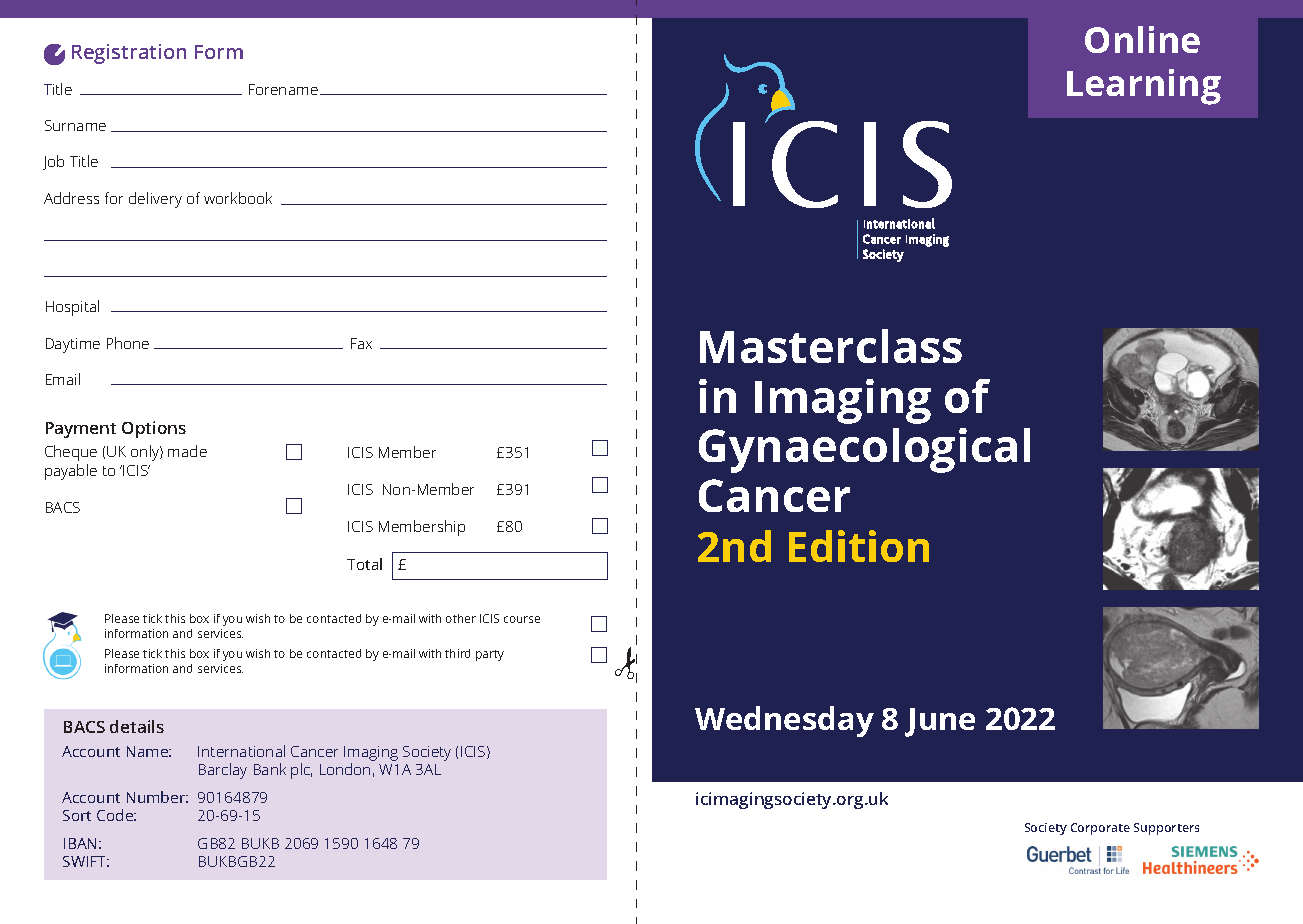 This screenshot has height=924, width=1303. I want to click on June, so click(940, 722).
